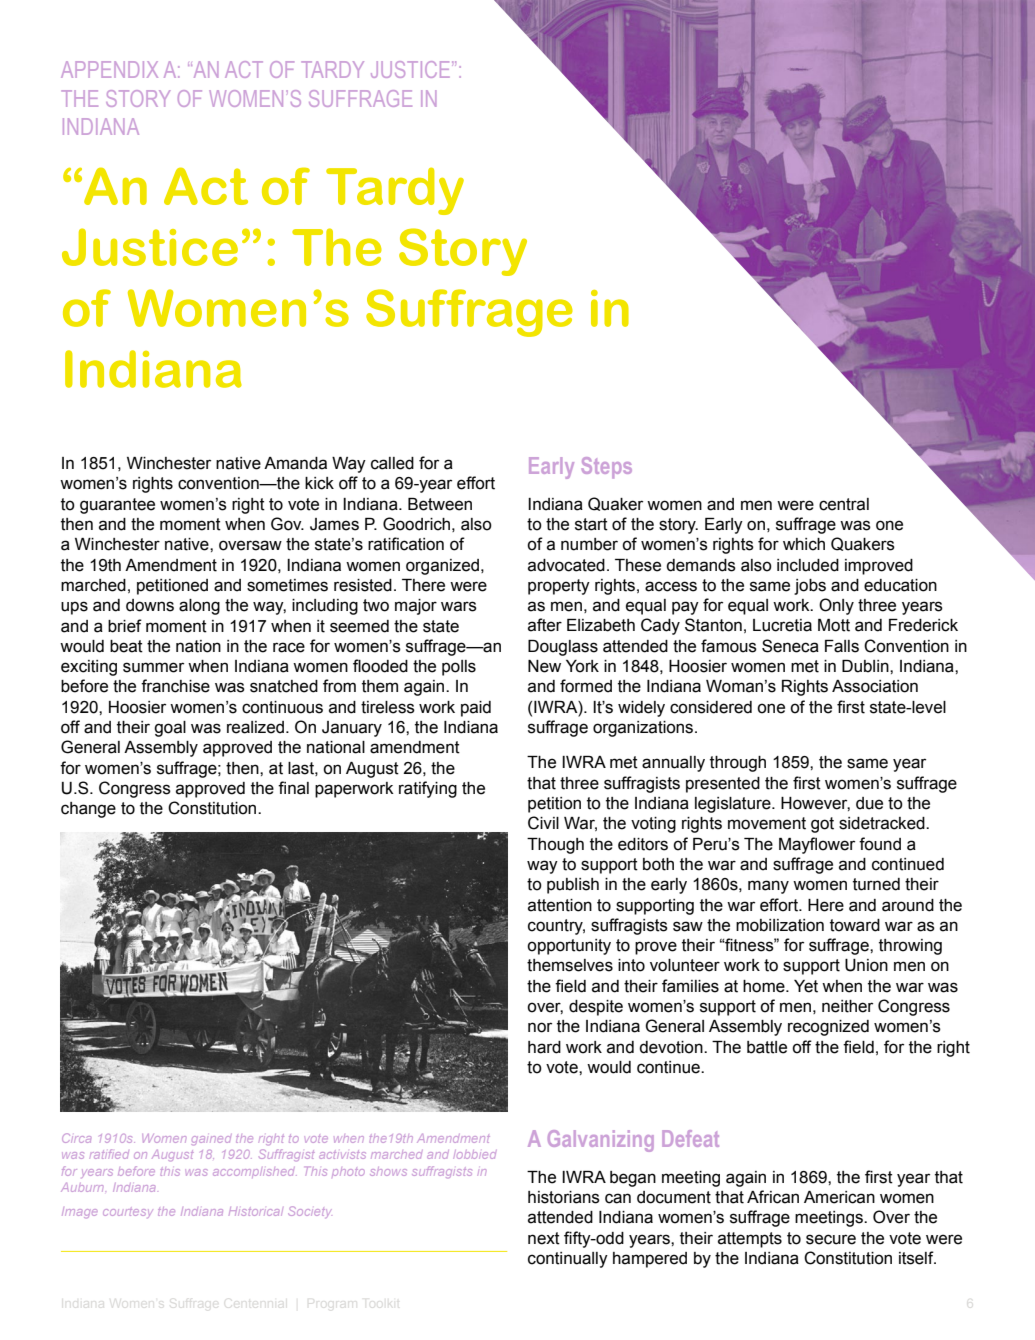  Describe the element at coordinates (607, 468) in the image. I see `Steps` at that location.
